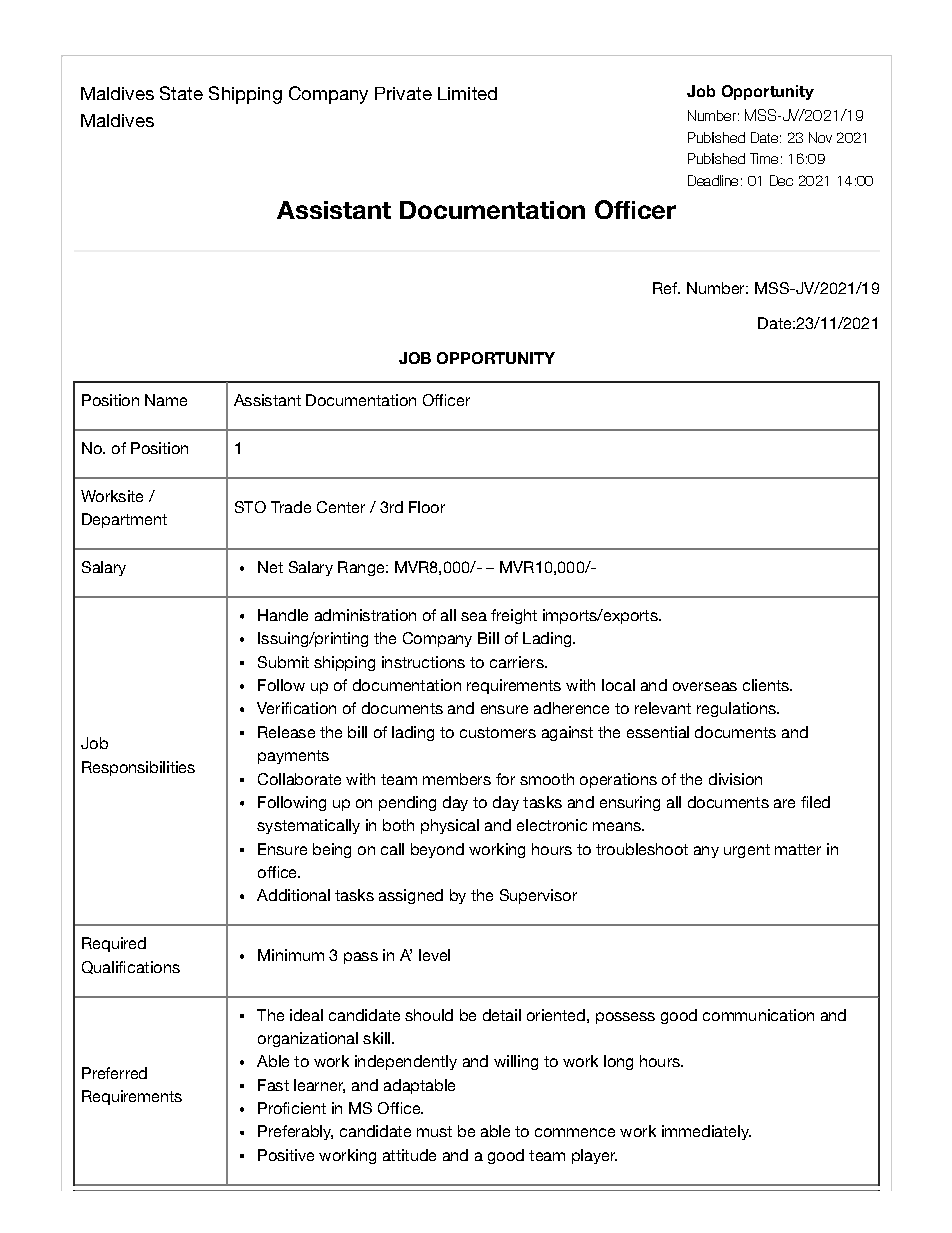 Image resolution: width=952 pixels, height=1233 pixels. What do you see at coordinates (467, 93) in the screenshot?
I see `Limited` at bounding box center [467, 93].
